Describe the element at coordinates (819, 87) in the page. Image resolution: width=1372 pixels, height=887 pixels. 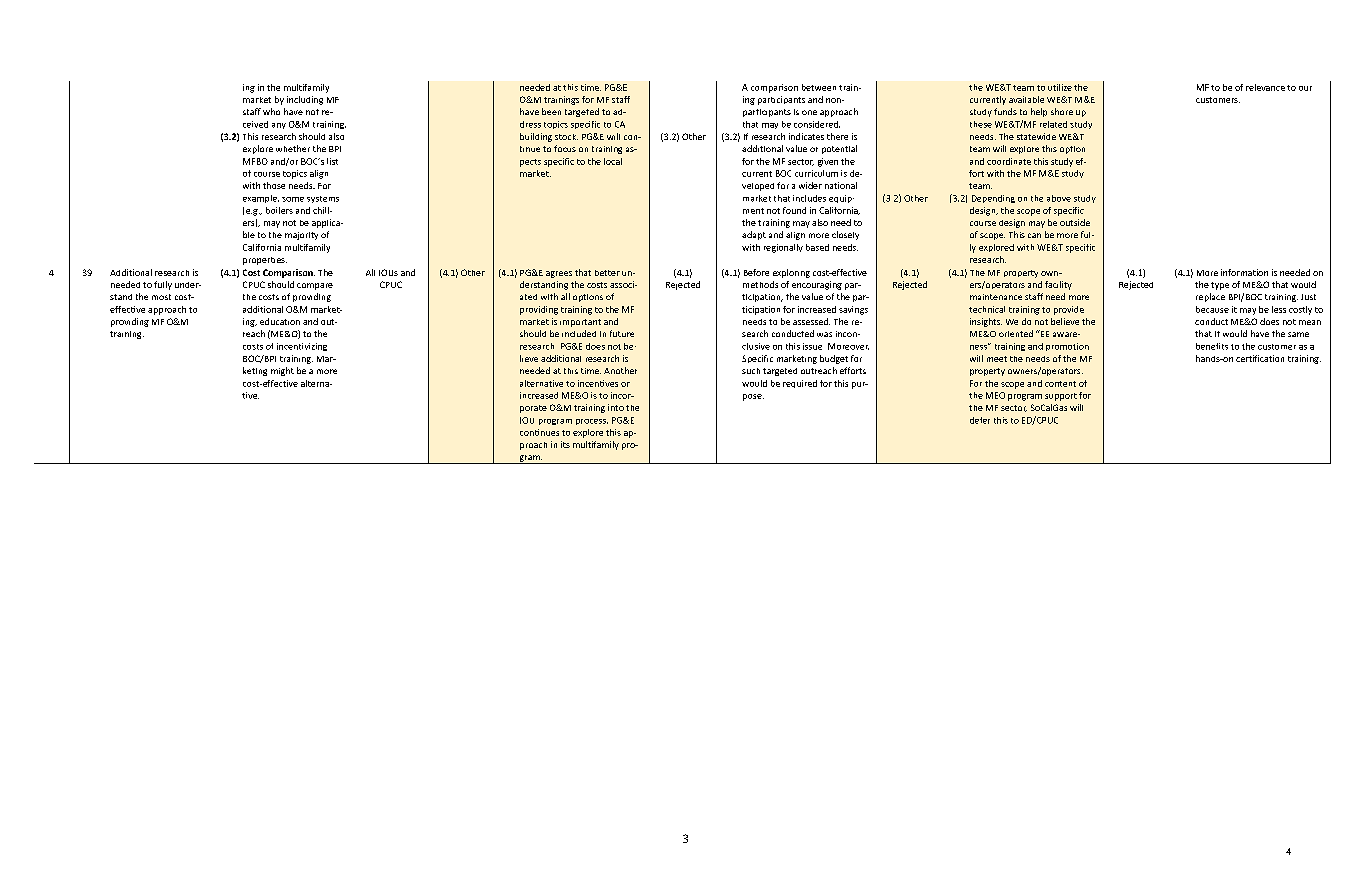
I see `between` at that location.
